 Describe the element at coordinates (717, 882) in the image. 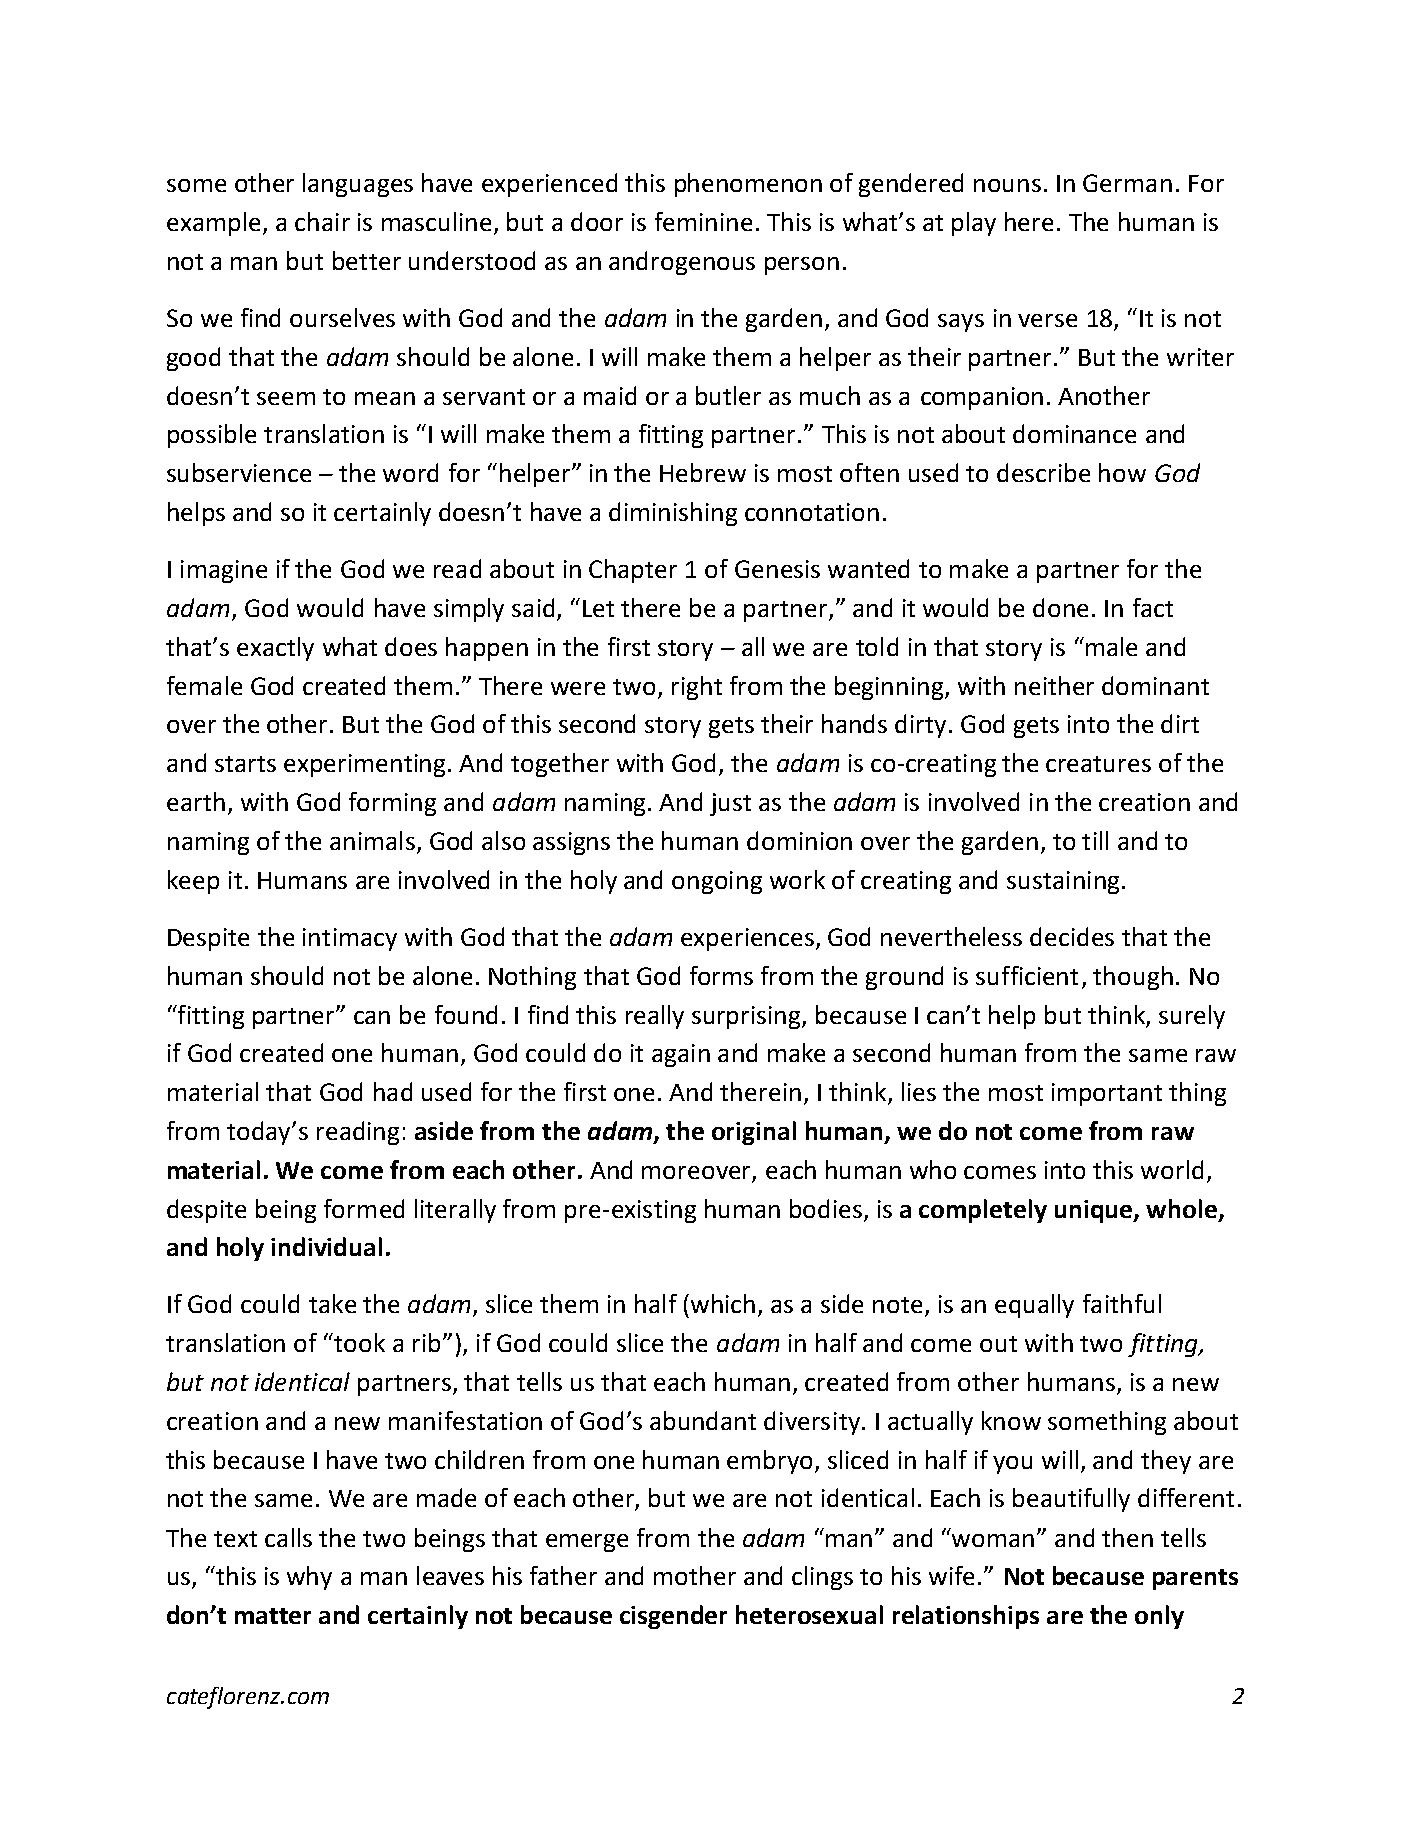

I see `ongoing` at that location.
